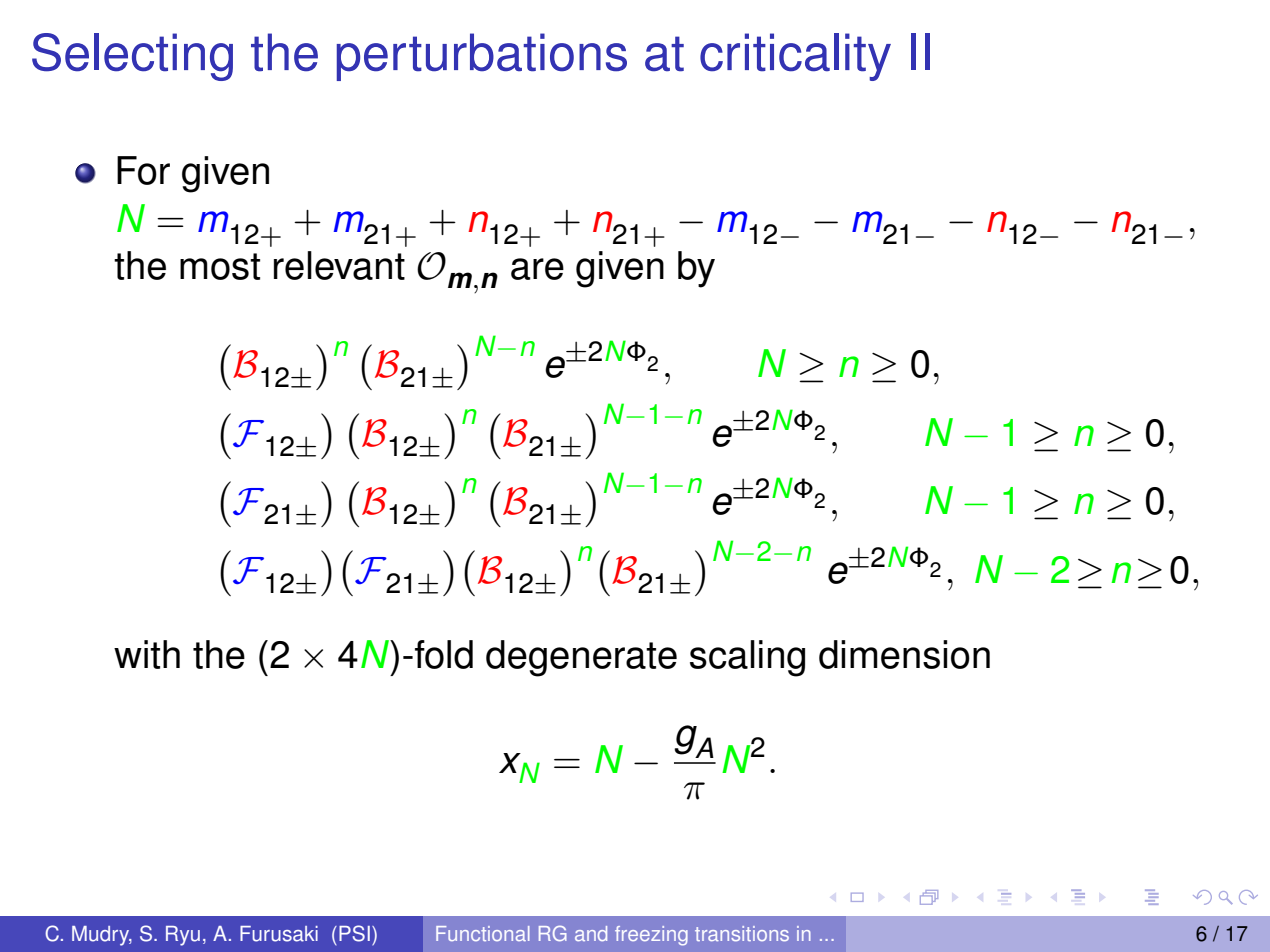 The width and height of the screenshot is (1270, 952). Describe the element at coordinates (183, 936) in the screenshot. I see `Ryu` at that location.
